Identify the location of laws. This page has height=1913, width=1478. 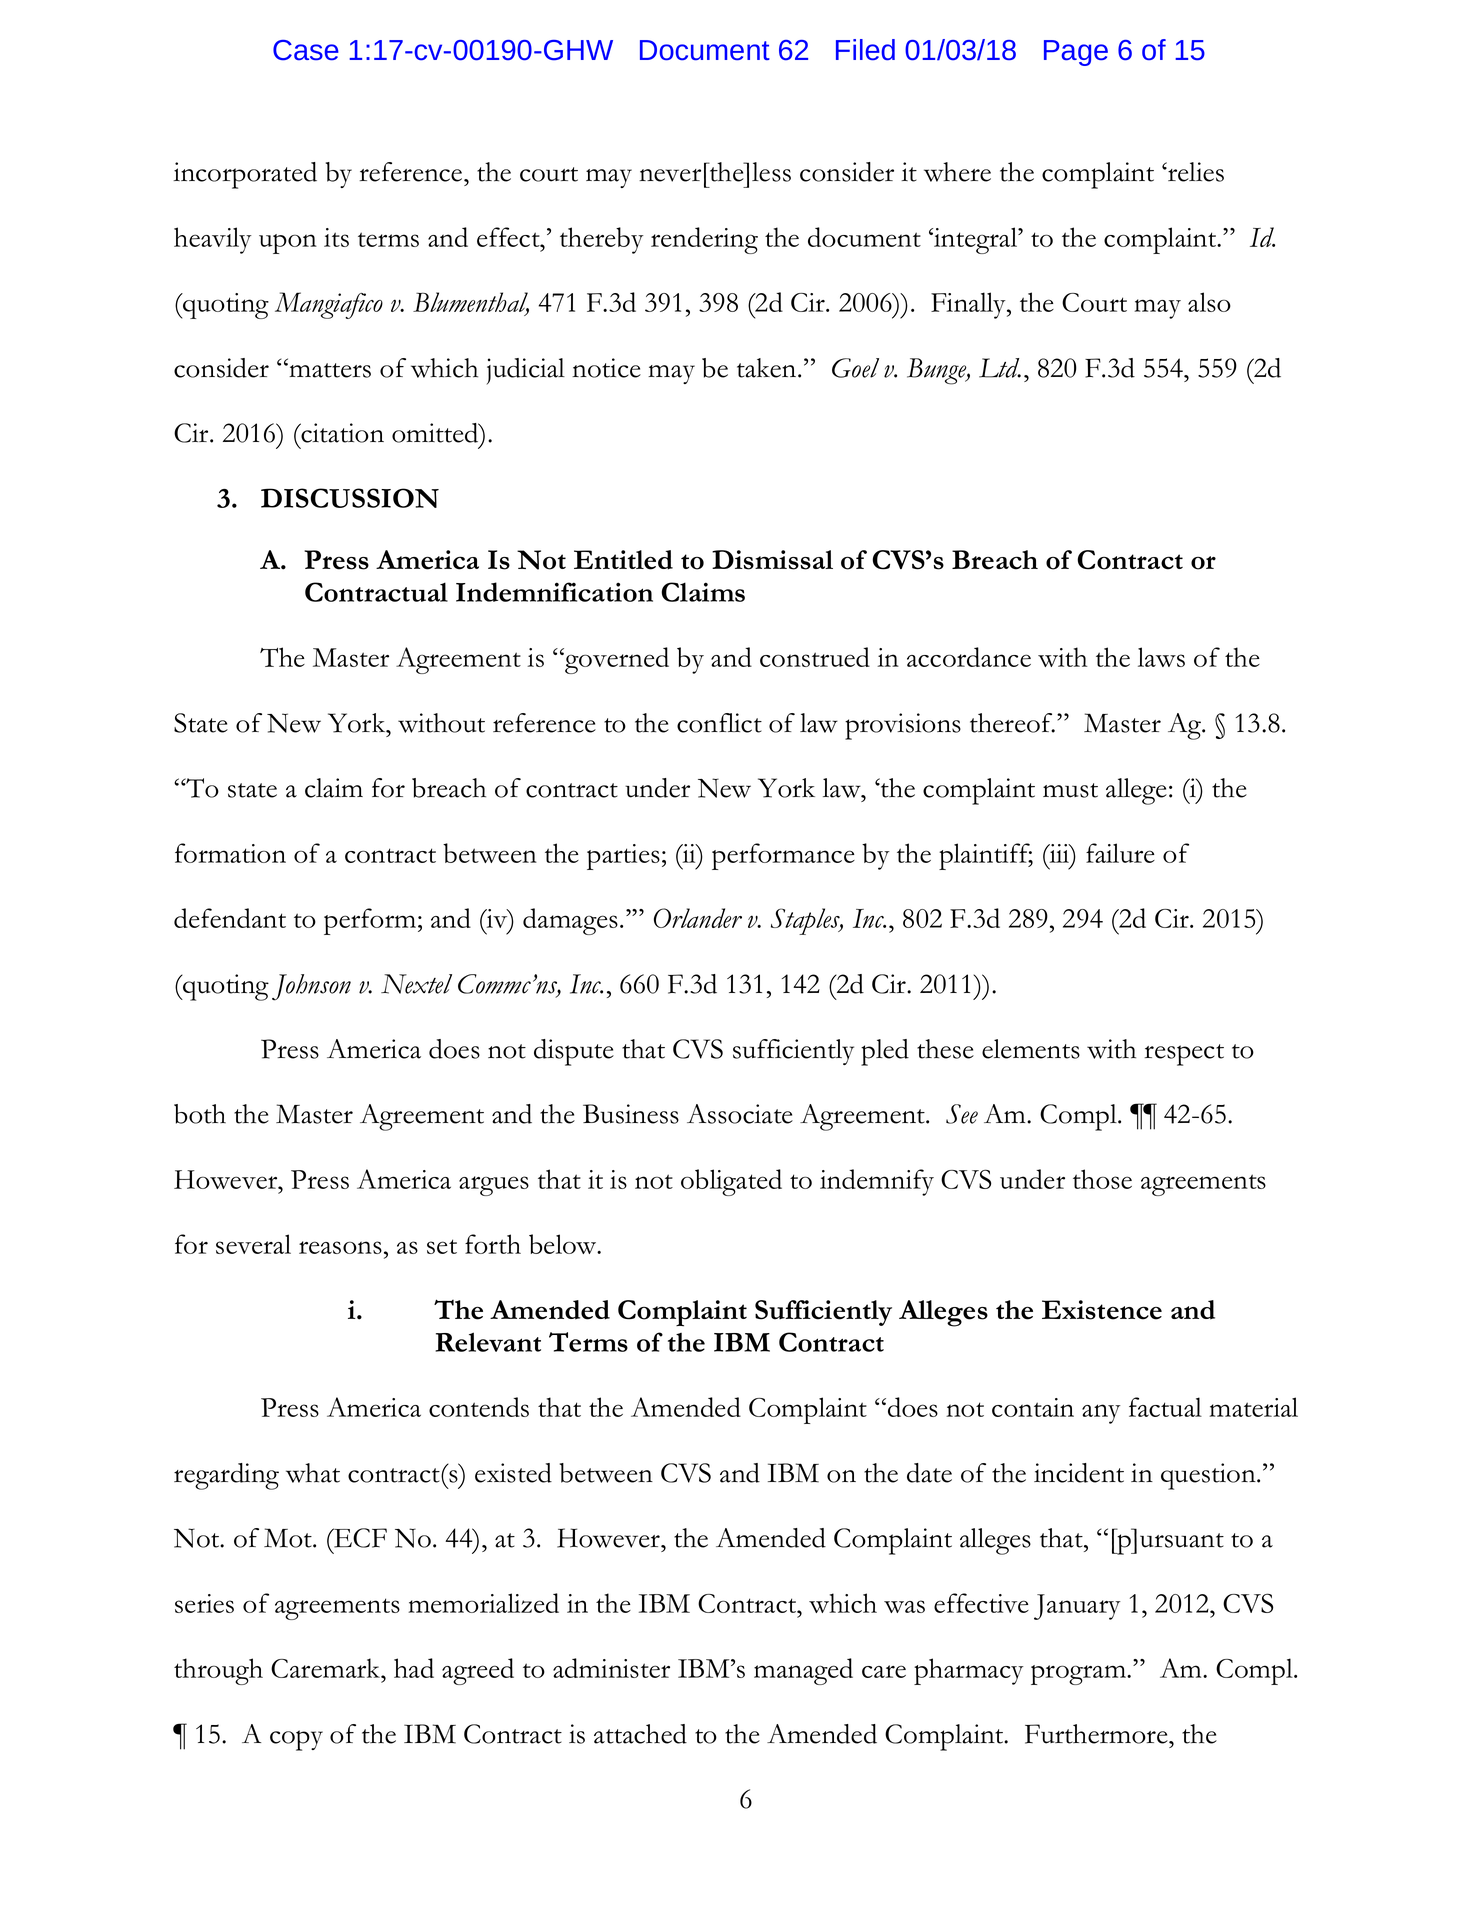
(1161, 657).
